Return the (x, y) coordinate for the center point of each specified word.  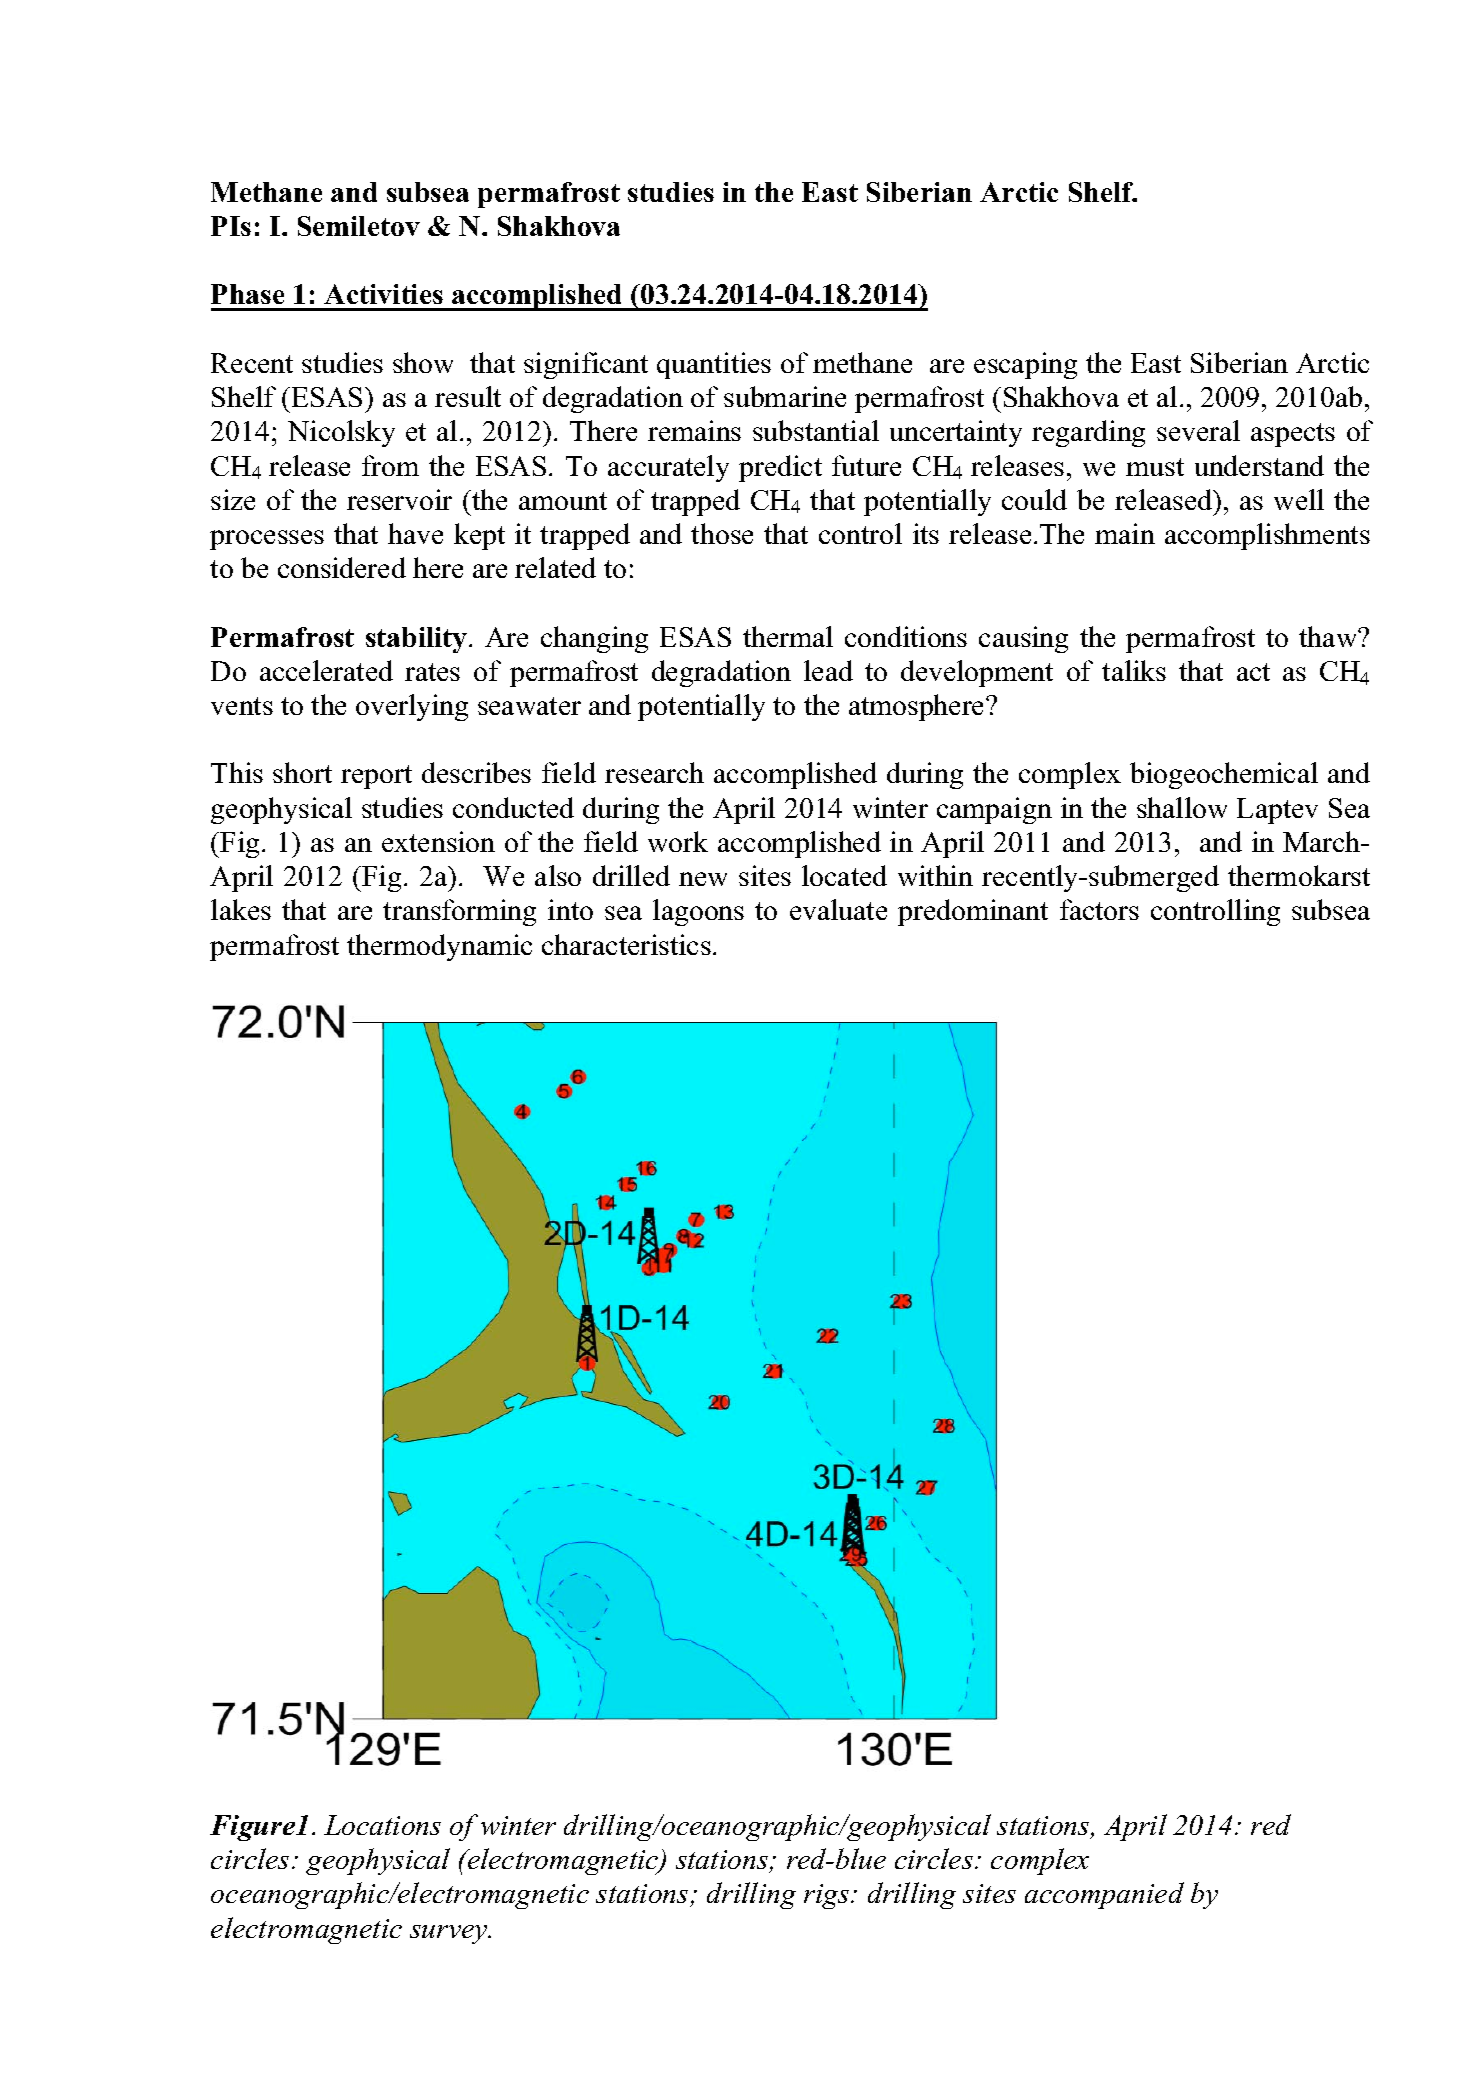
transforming (459, 912)
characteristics (626, 944)
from (390, 465)
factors (1099, 909)
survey (450, 1934)
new (703, 879)
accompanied (1104, 1895)
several (1198, 430)
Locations (382, 1825)
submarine (785, 396)
